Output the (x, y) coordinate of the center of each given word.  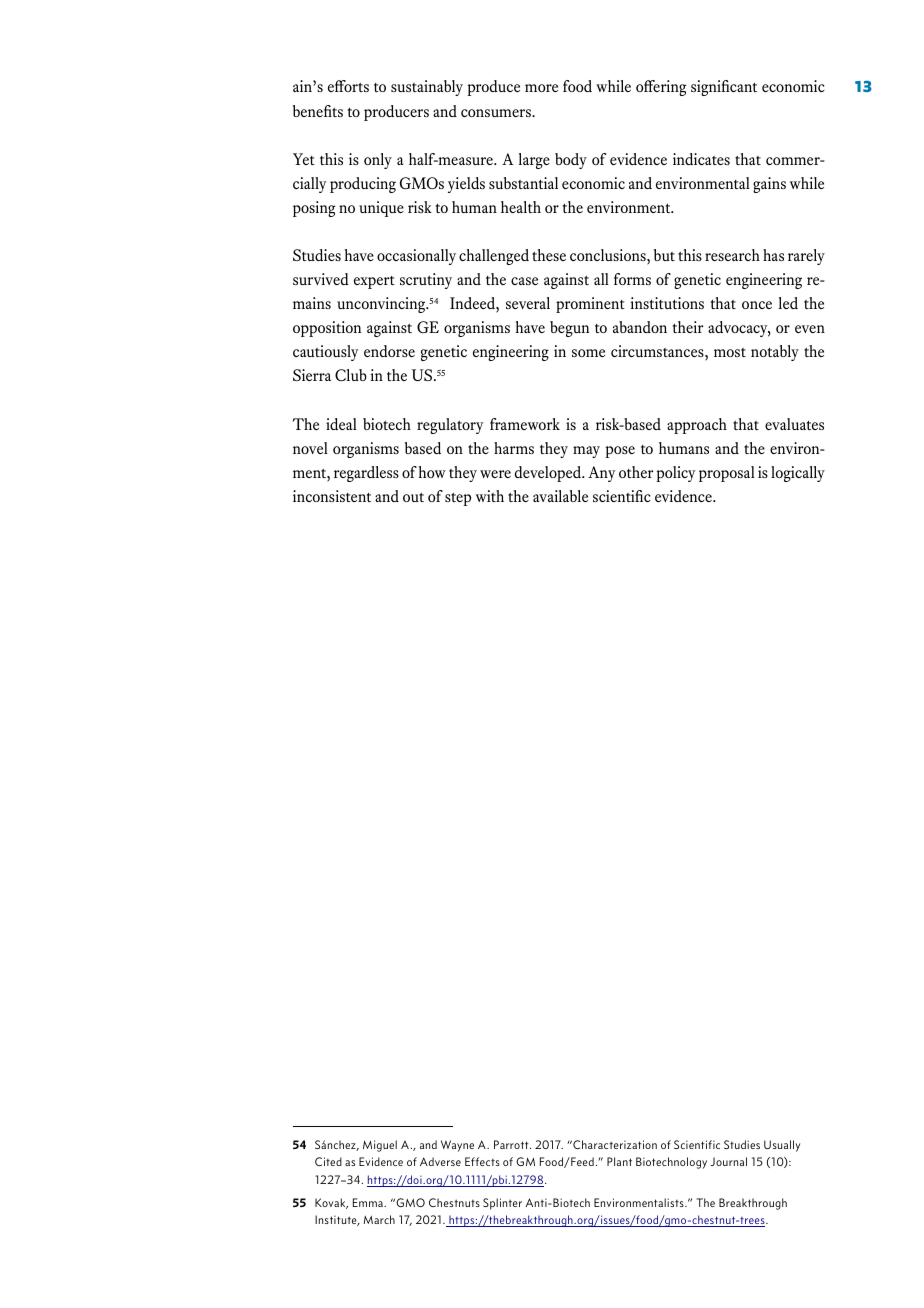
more (541, 88)
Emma (369, 1202)
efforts (348, 86)
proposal (727, 474)
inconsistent (332, 496)
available (560, 496)
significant (724, 88)
